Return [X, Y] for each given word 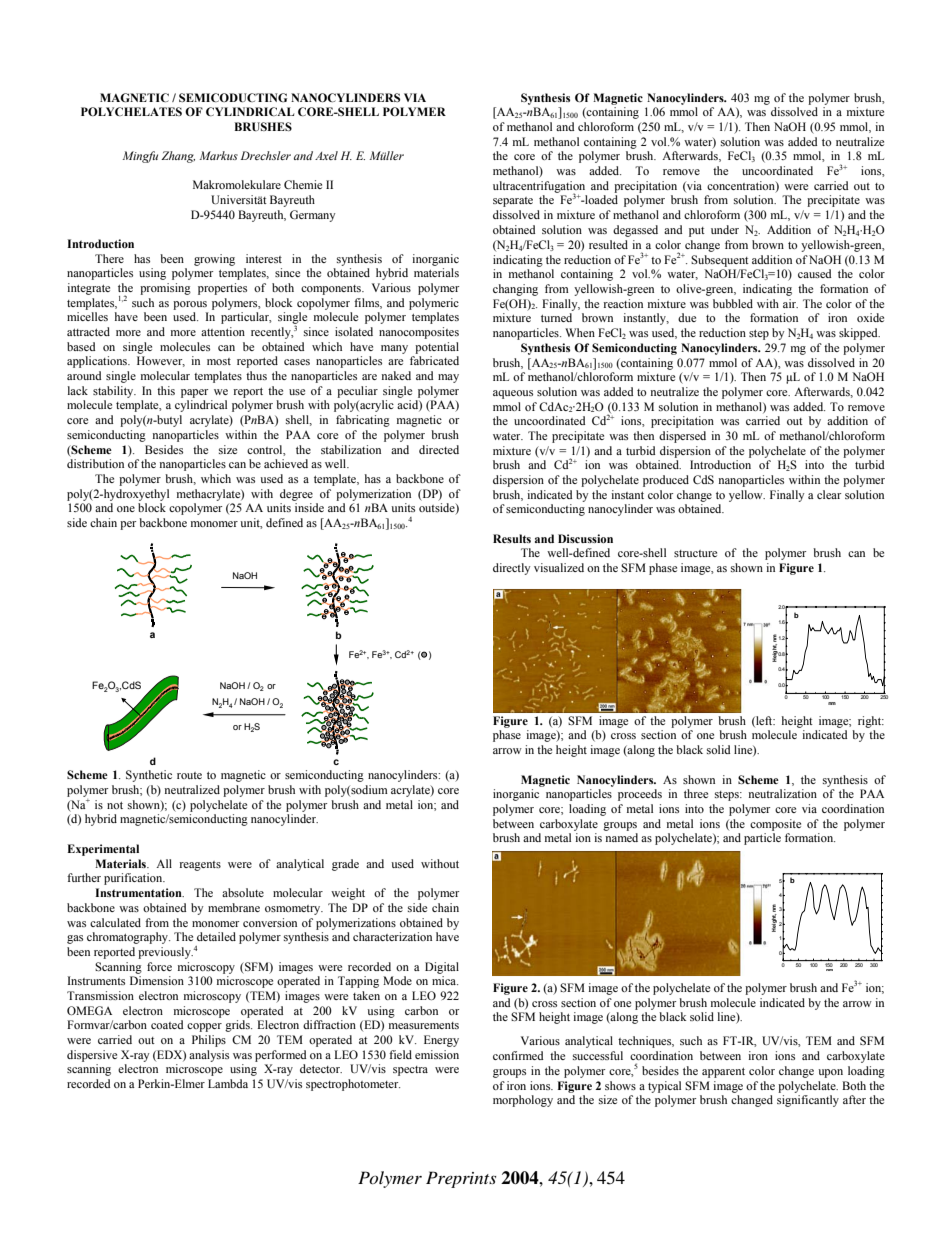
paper [194, 393]
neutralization [783, 793]
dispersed [682, 437]
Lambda [228, 1083]
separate [513, 202]
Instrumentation [139, 892]
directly [511, 569]
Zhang [178, 157]
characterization [392, 936]
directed [439, 449]
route [189, 775]
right [871, 722]
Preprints [461, 1179]
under [725, 229]
